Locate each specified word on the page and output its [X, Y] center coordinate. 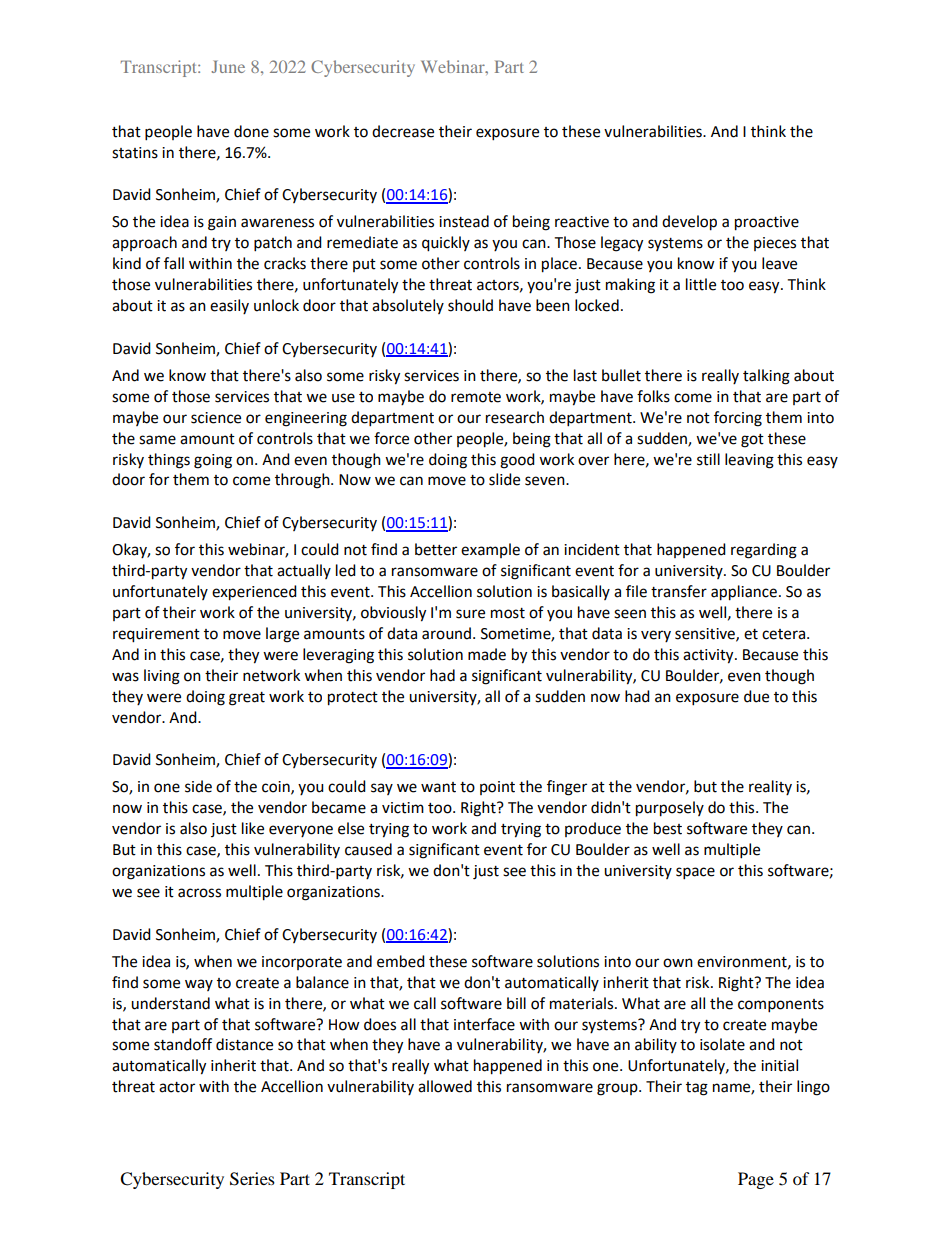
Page [756, 1180]
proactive [767, 223]
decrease [403, 131]
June [228, 66]
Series [252, 1179]
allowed [445, 1086]
